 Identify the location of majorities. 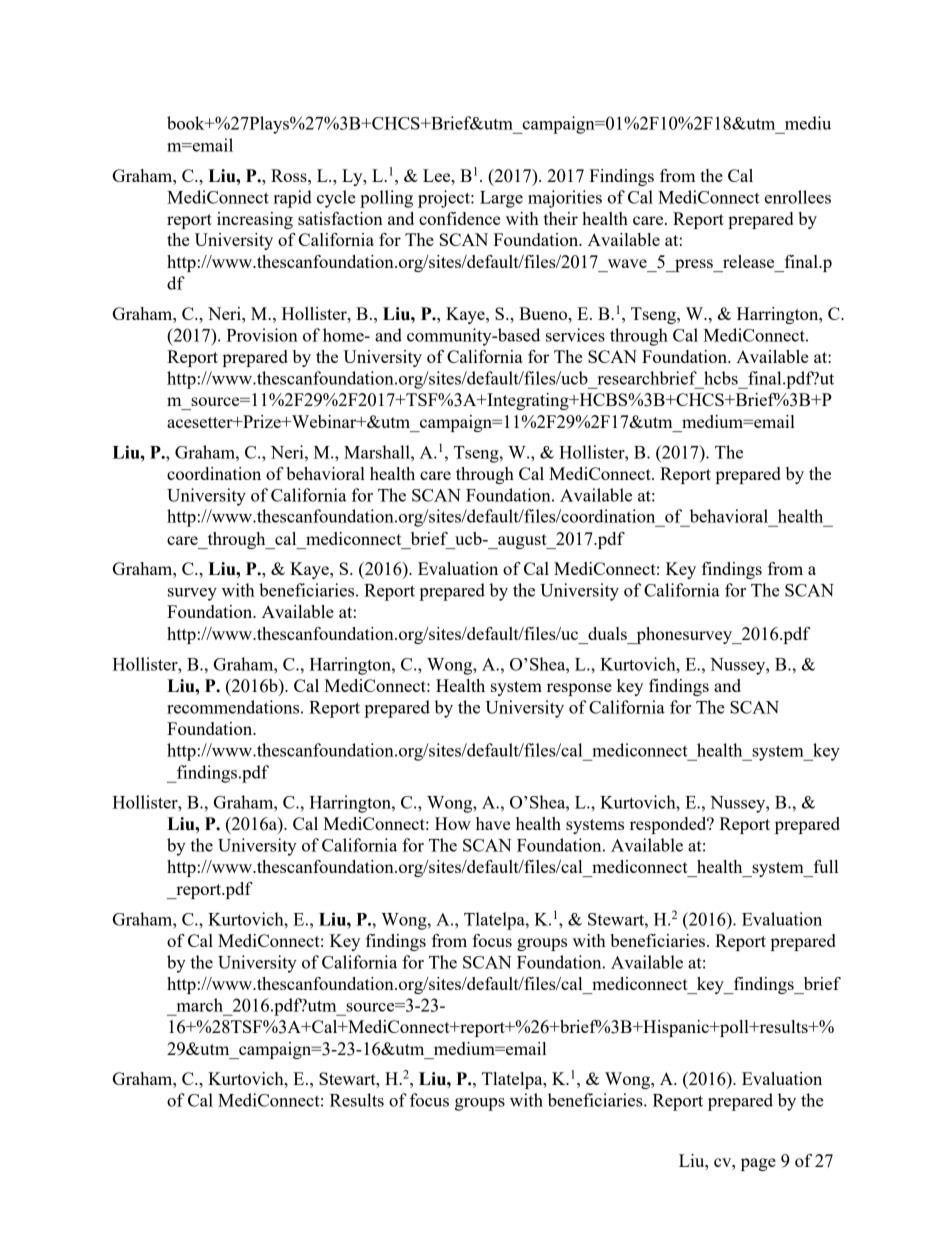
(565, 199).
